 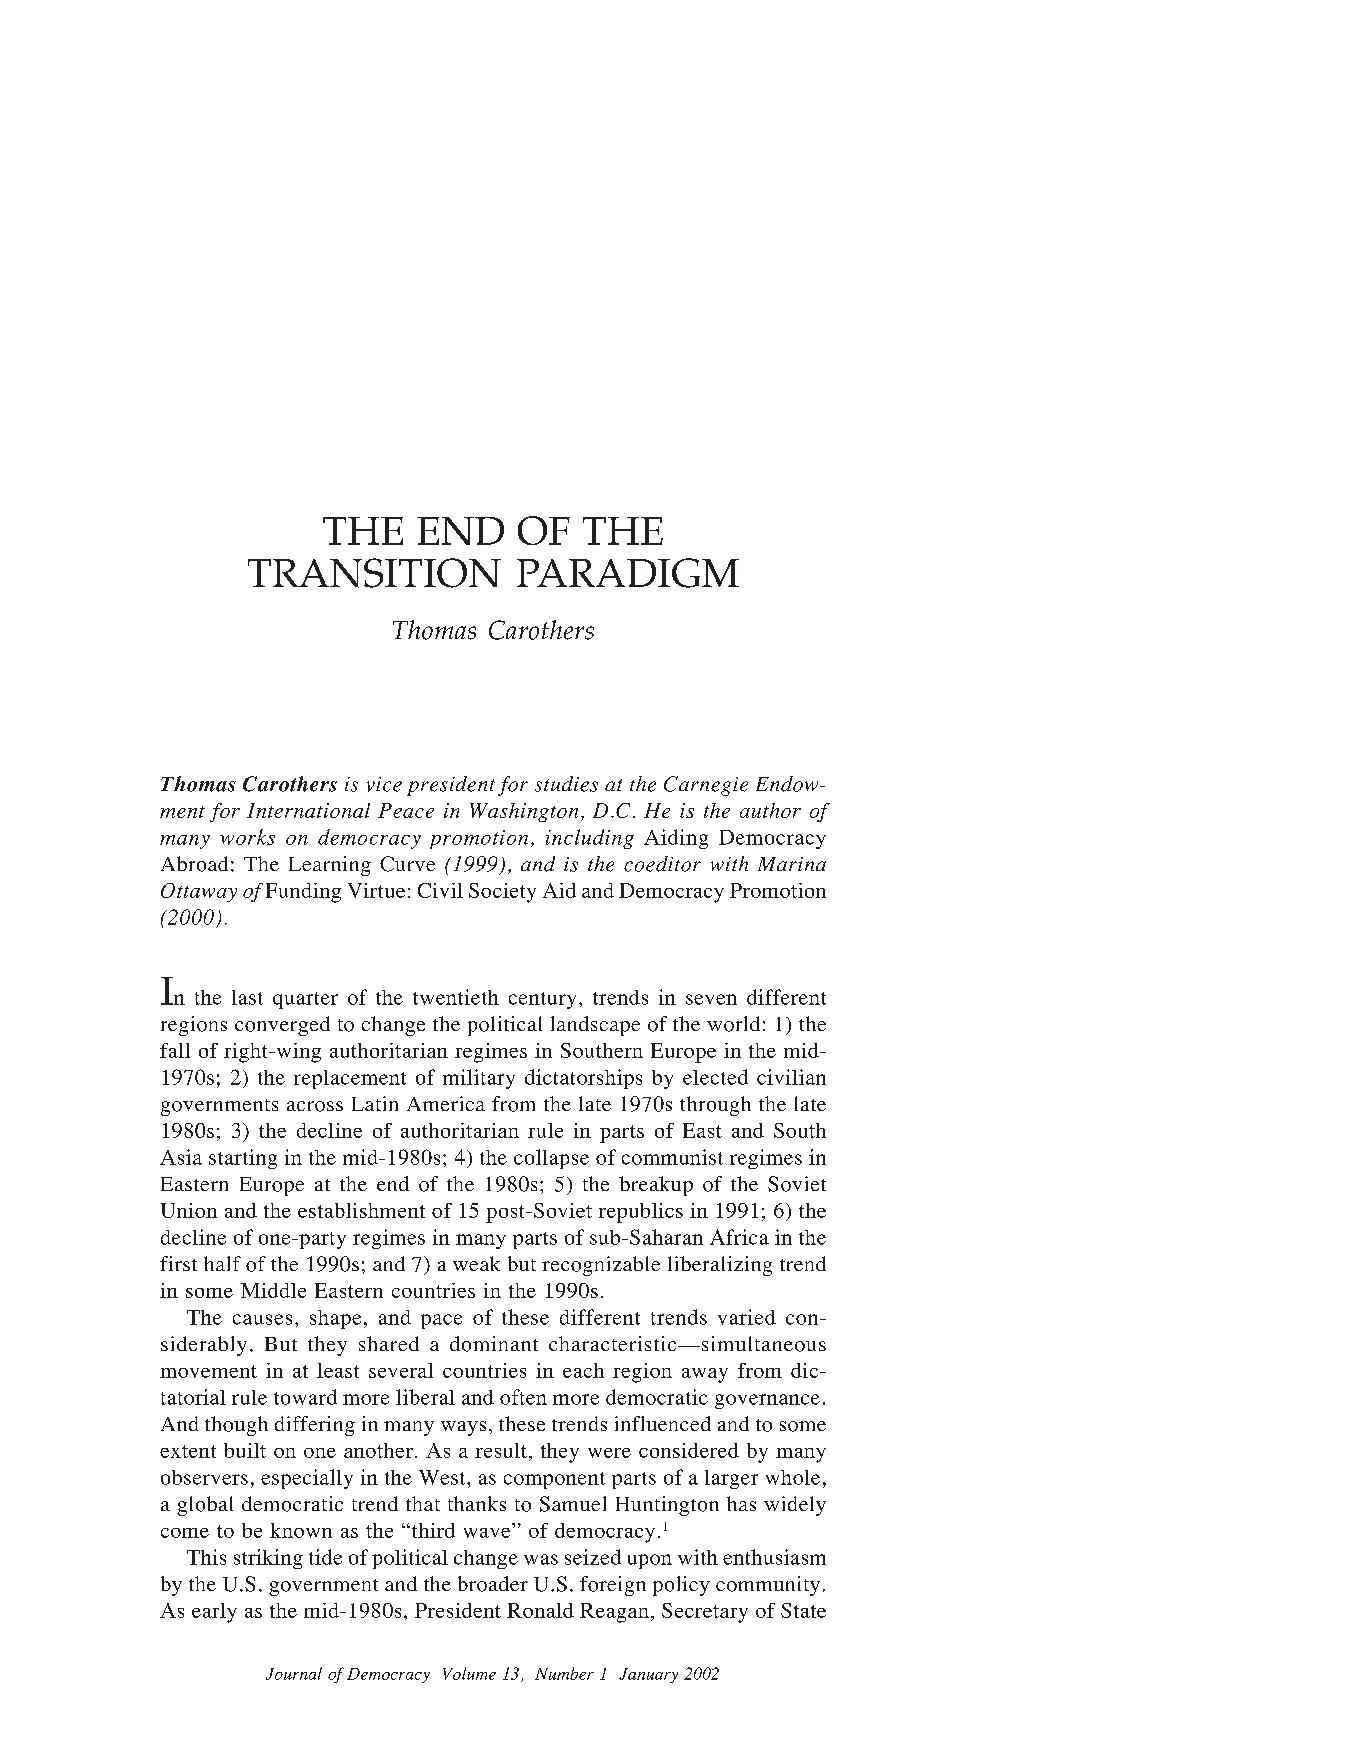 What do you see at coordinates (706, 786) in the page?
I see `Carnegie` at bounding box center [706, 786].
